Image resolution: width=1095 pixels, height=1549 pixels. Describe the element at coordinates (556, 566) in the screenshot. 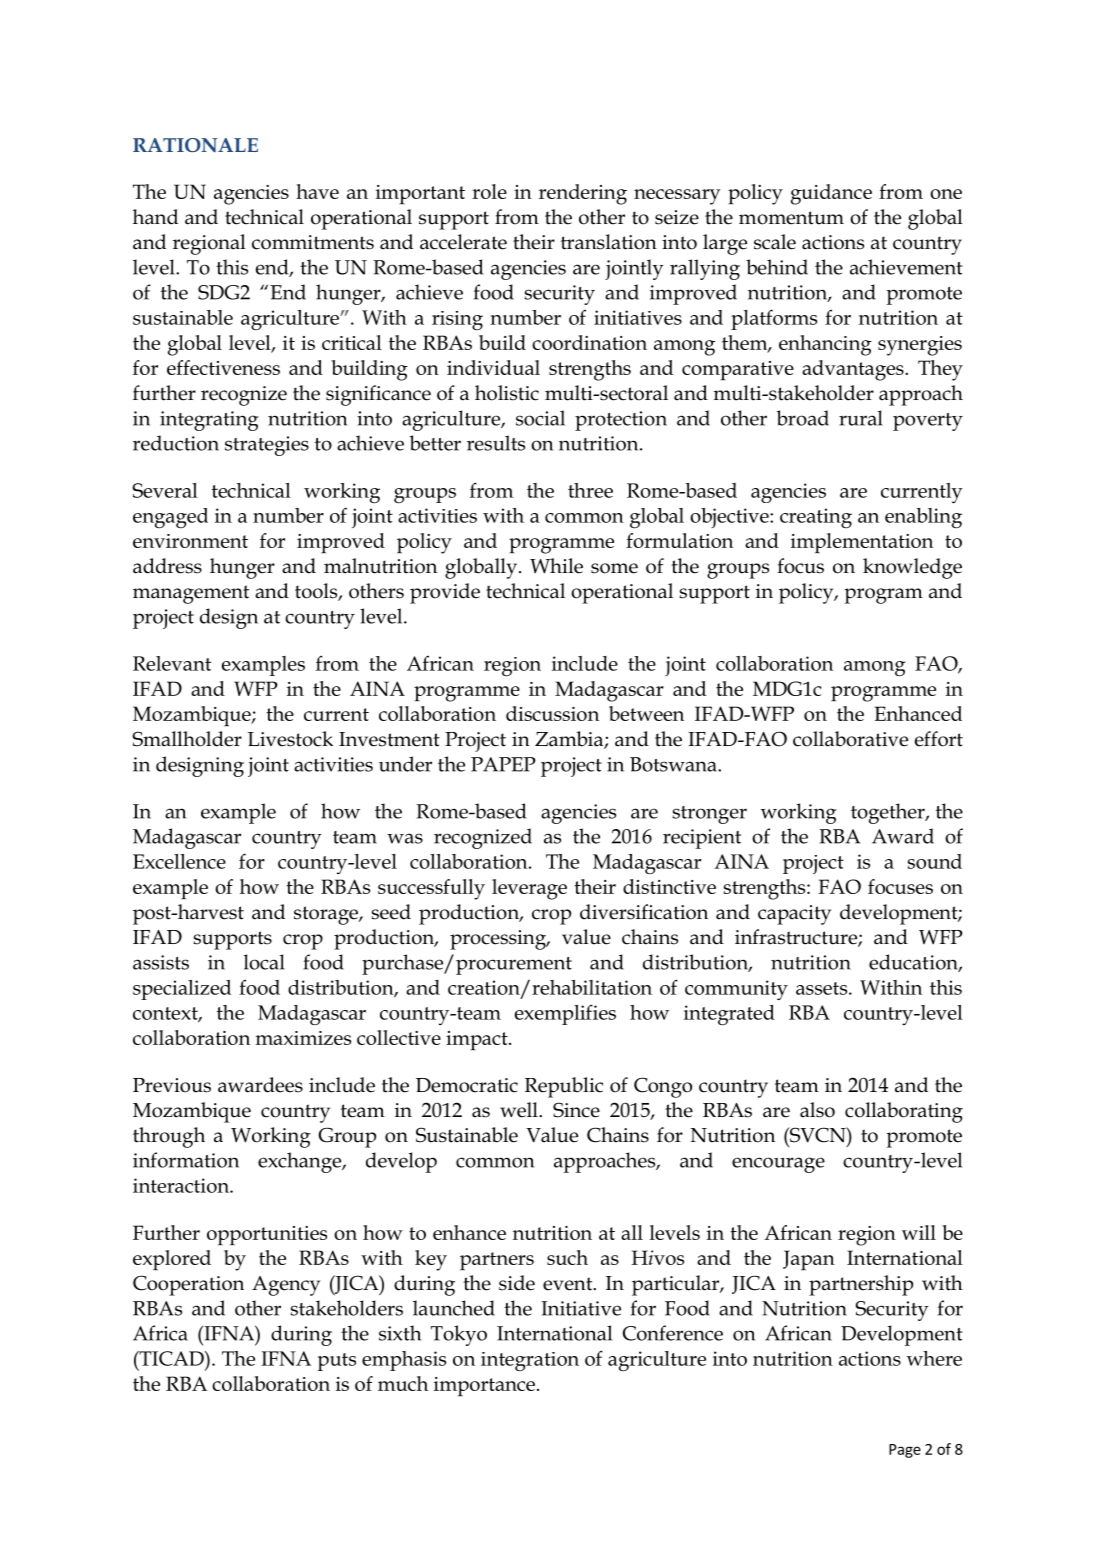

I see `While` at that location.
